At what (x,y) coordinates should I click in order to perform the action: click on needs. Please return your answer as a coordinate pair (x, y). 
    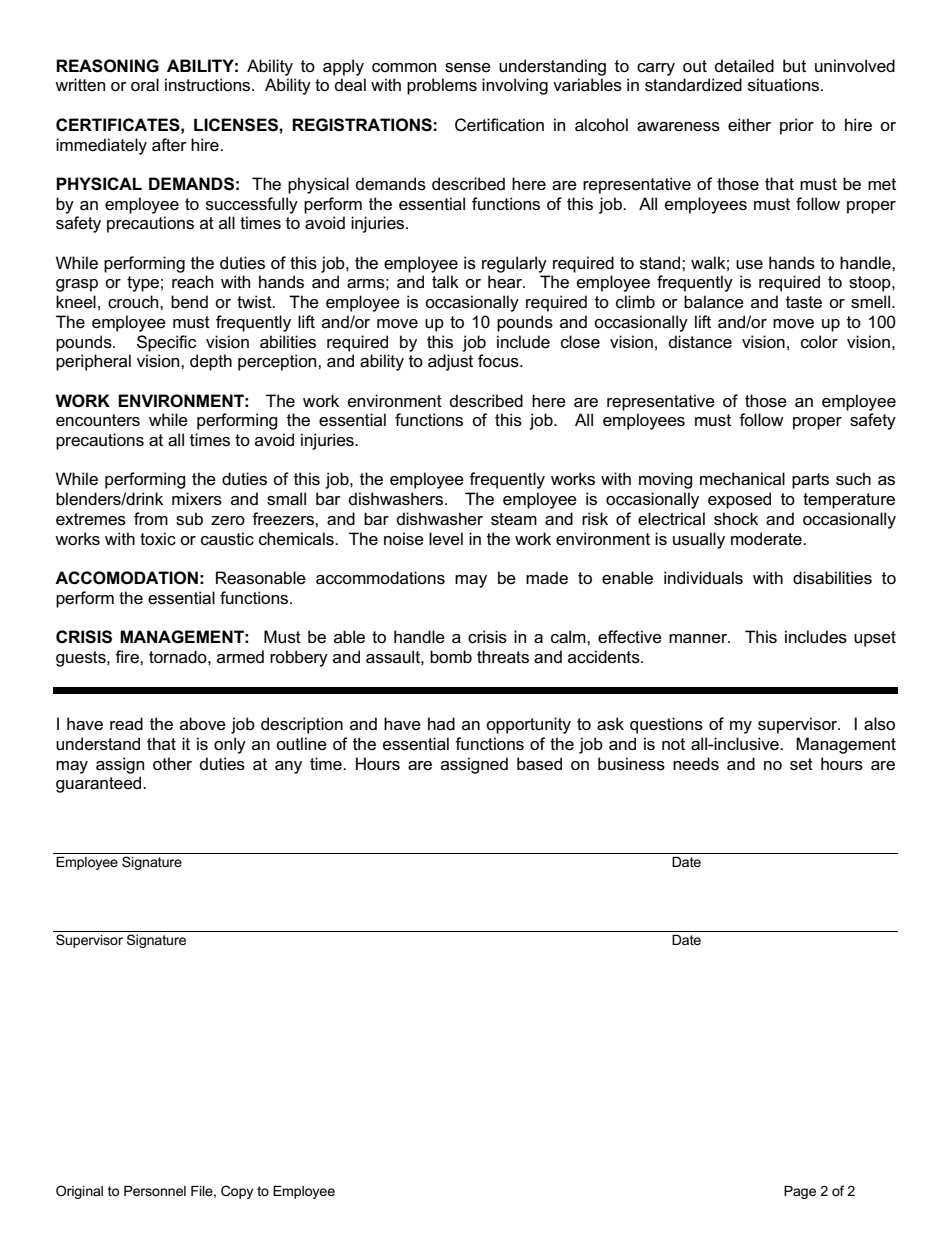
    Looking at the image, I should click on (696, 764).
